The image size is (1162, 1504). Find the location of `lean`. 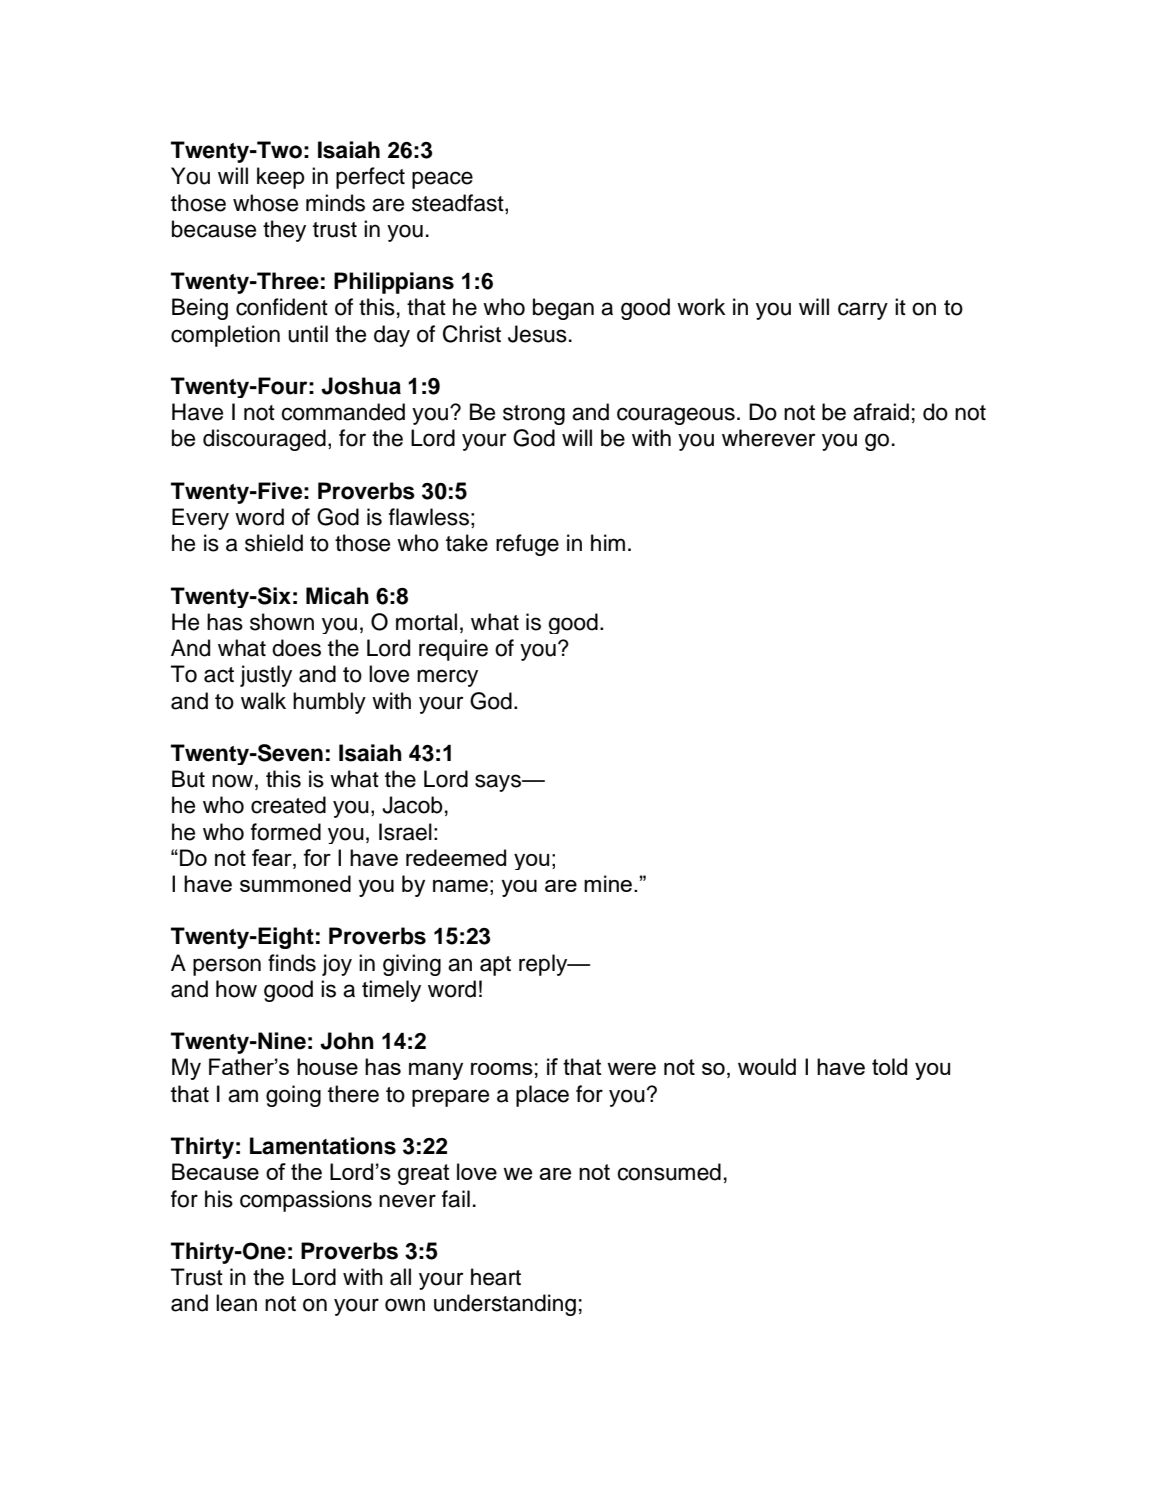

lean is located at coordinates (236, 1303).
